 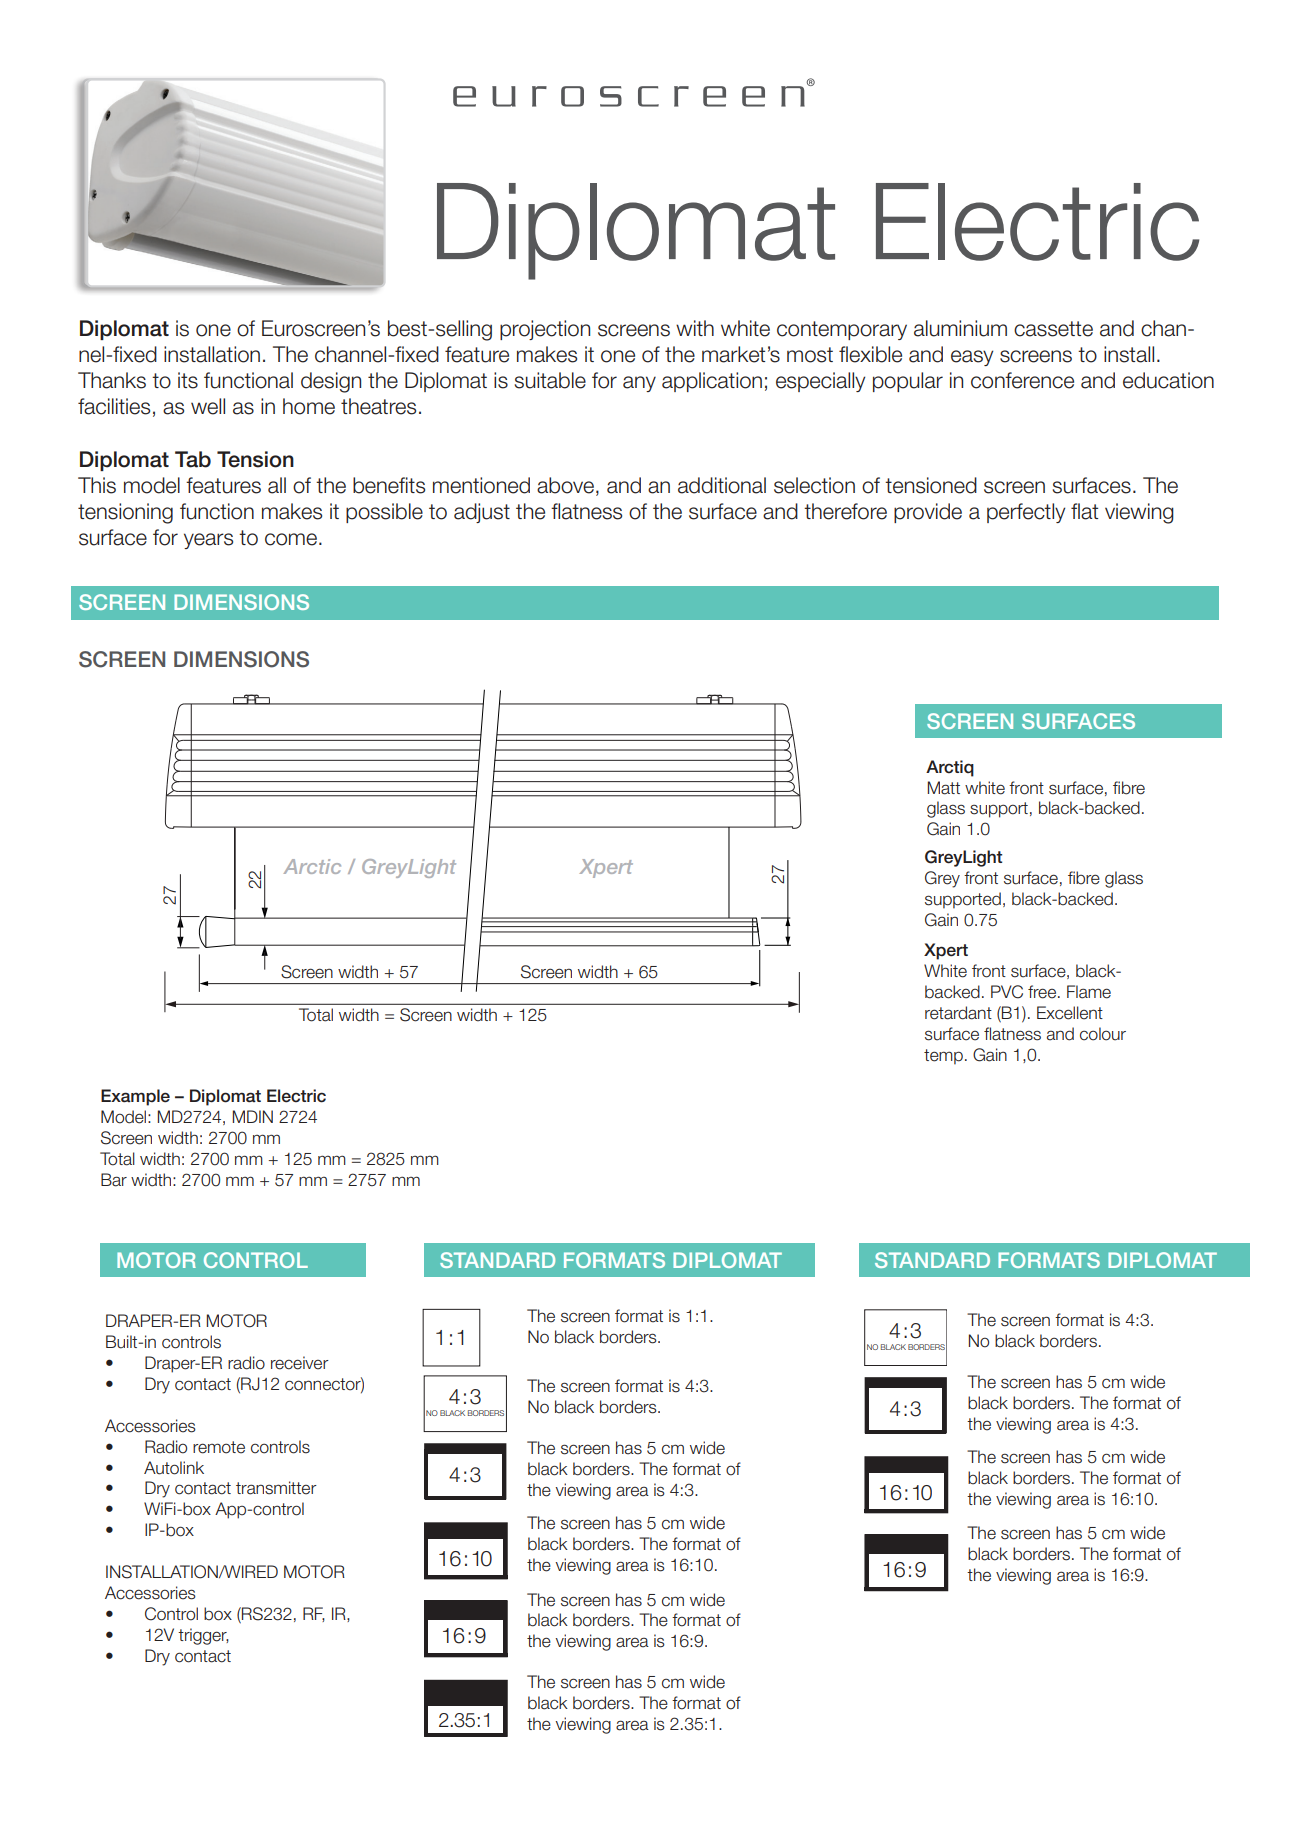 I want to click on free, so click(x=1043, y=992).
